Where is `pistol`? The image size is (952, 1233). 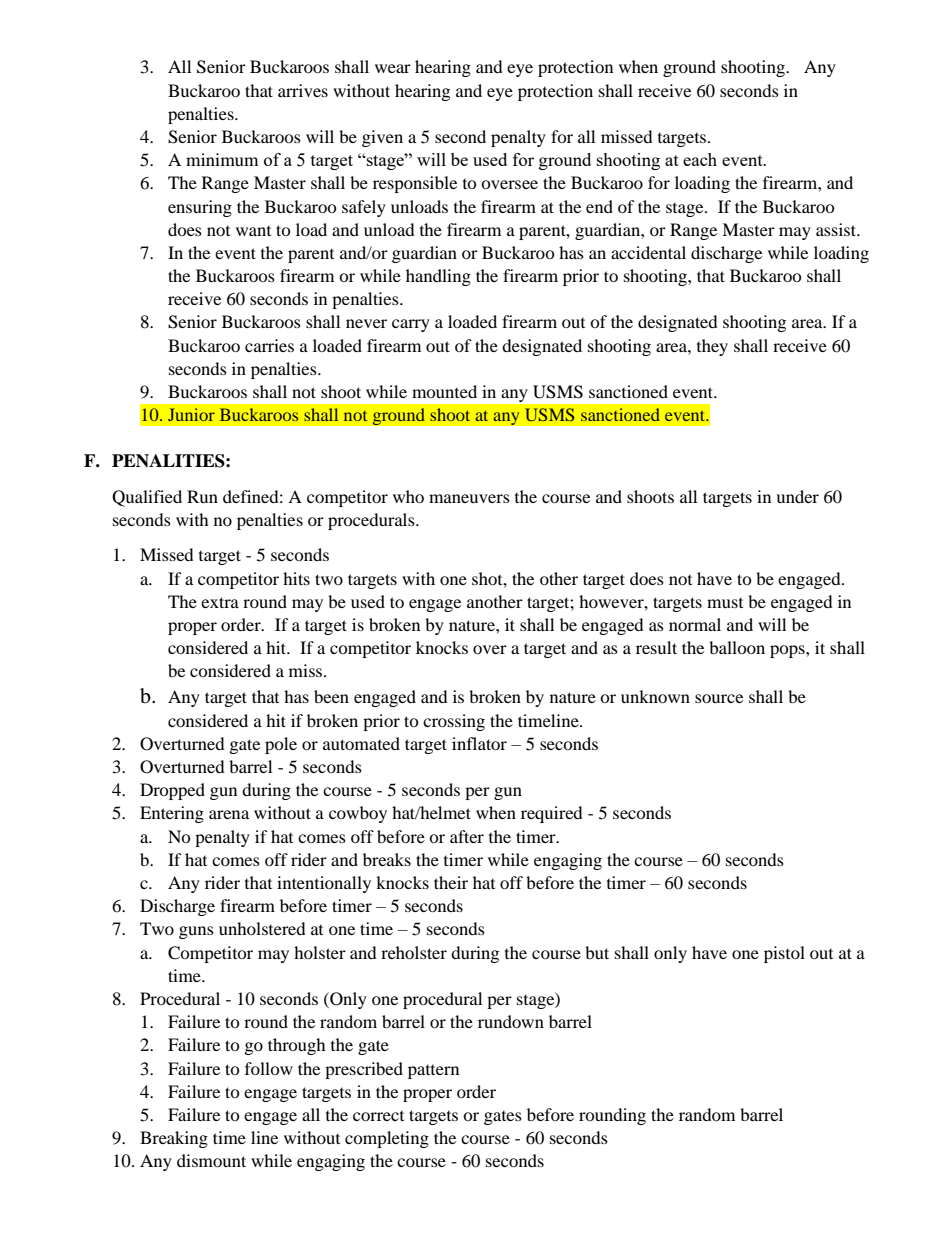
pistol is located at coordinates (784, 954).
